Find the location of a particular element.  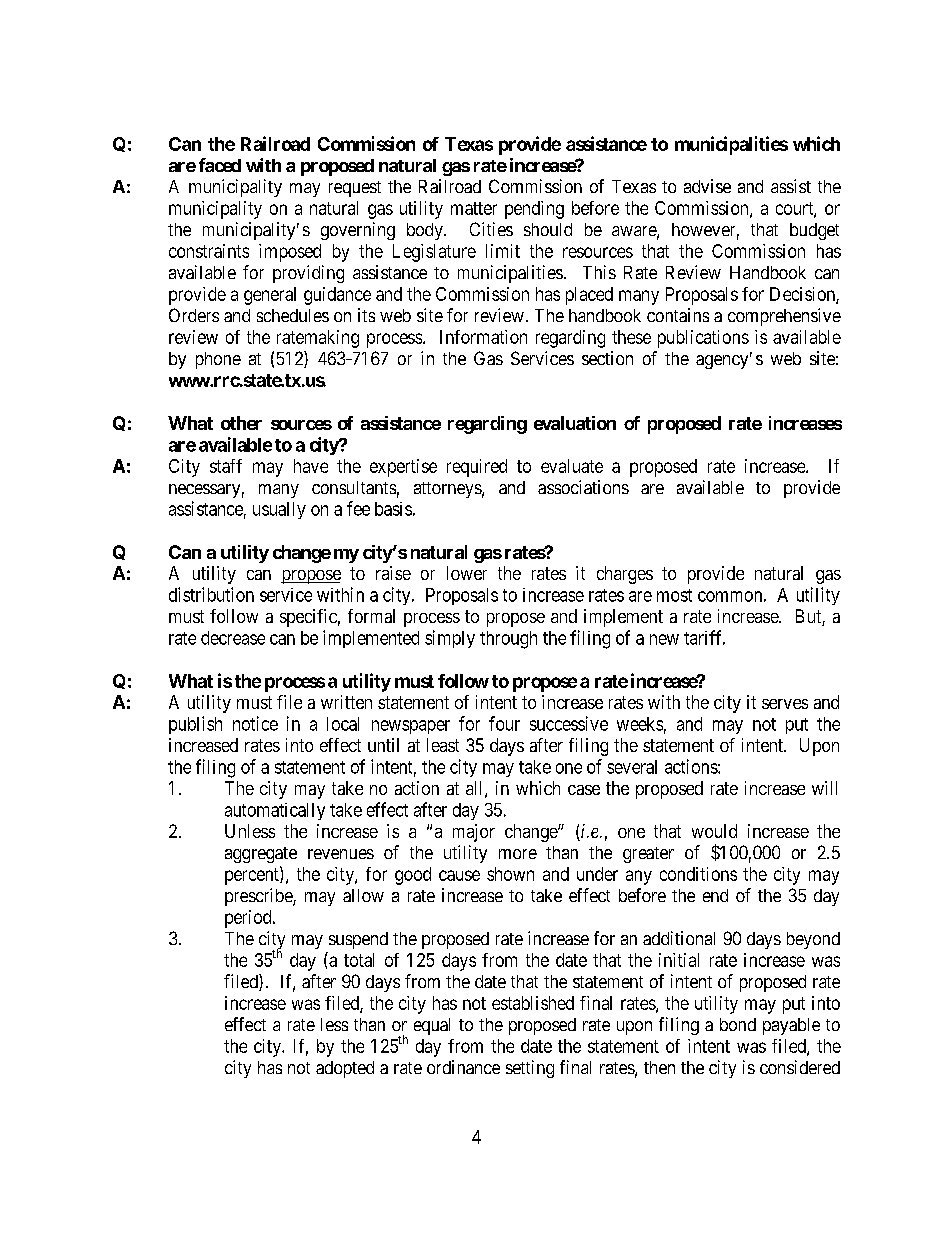

tariff is located at coordinates (704, 637).
